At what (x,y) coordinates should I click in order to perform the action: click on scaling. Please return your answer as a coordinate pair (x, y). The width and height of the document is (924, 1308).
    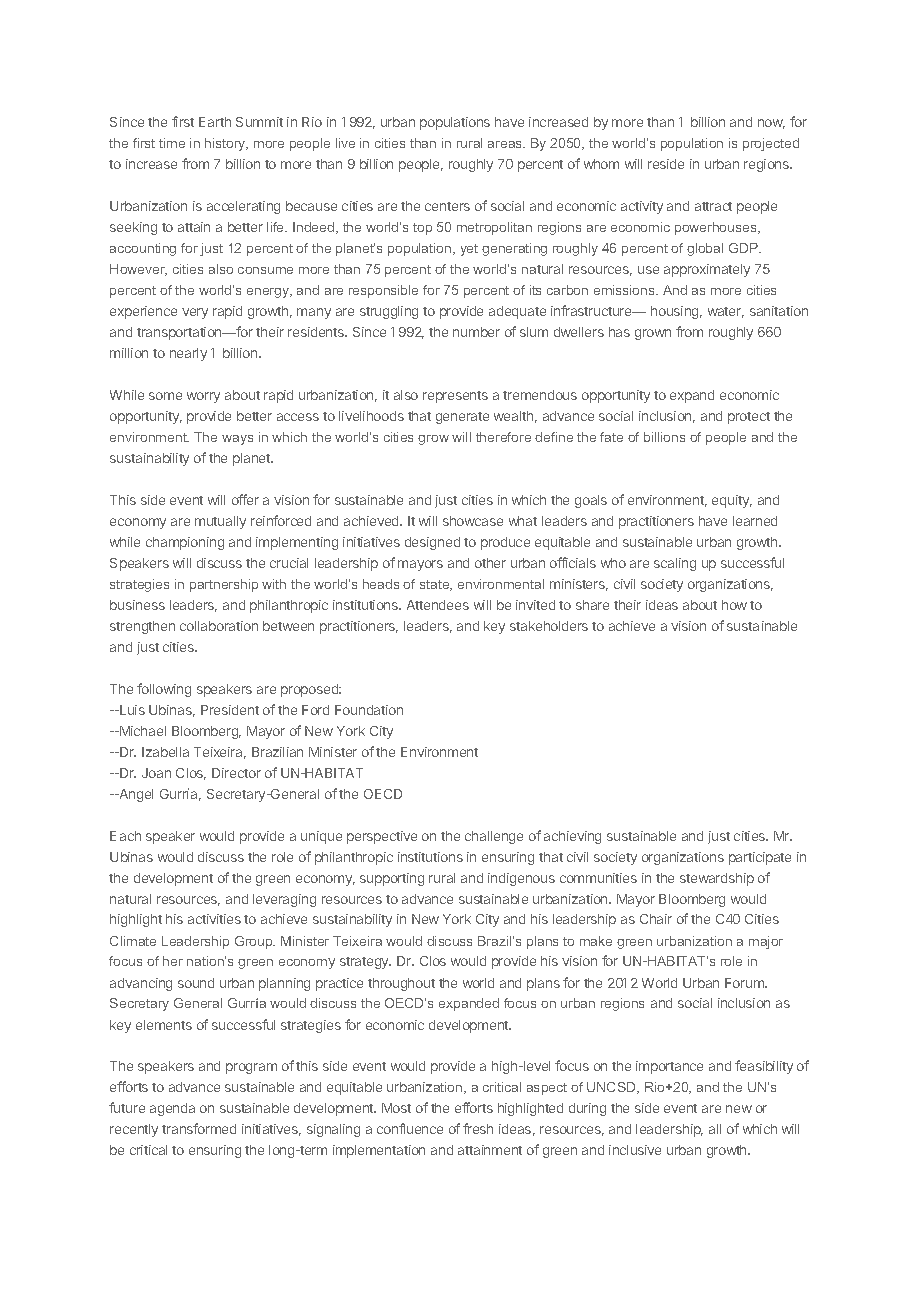
    Looking at the image, I should click on (675, 564).
